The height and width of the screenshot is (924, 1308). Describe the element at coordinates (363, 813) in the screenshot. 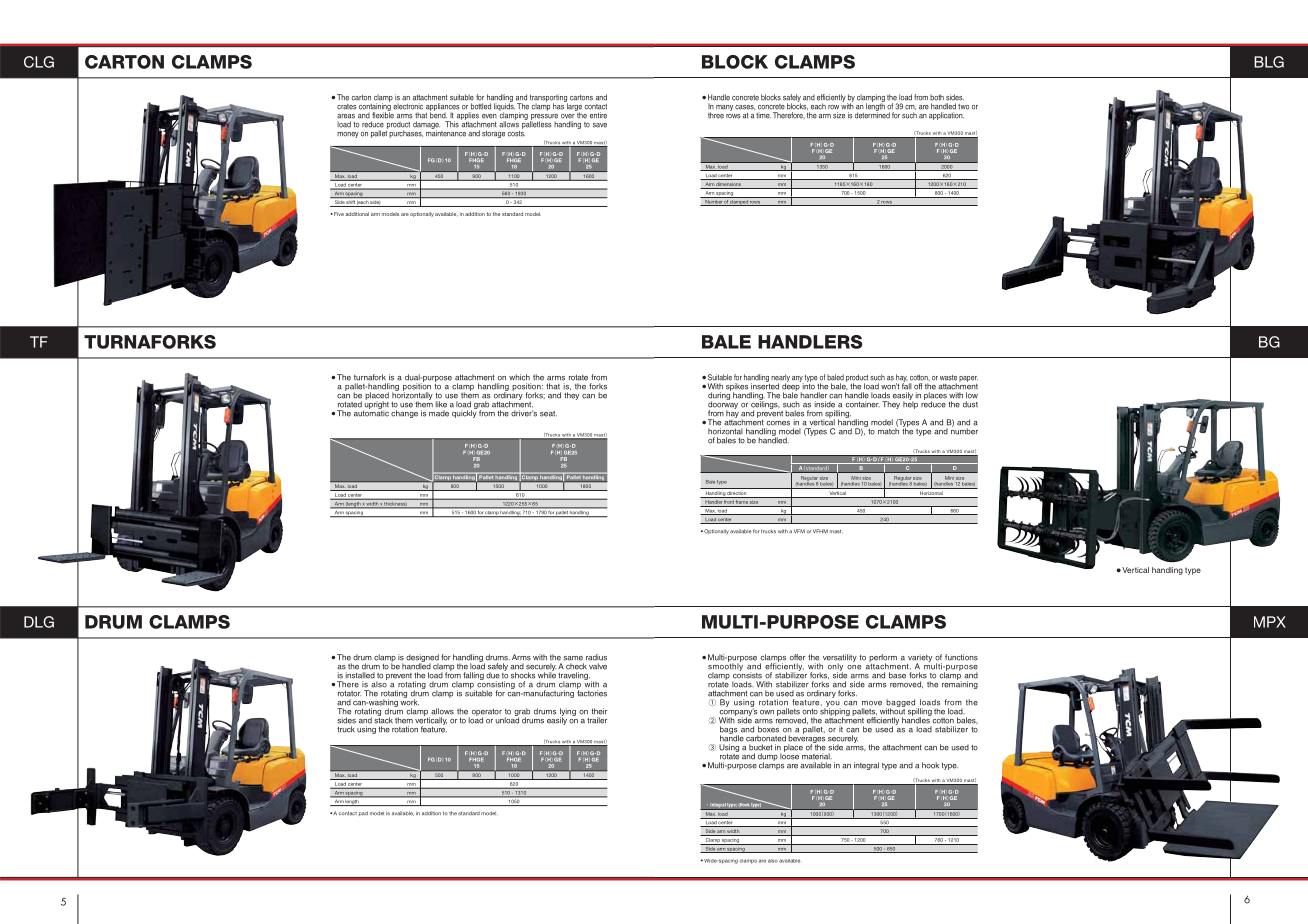

I see `pad` at that location.
